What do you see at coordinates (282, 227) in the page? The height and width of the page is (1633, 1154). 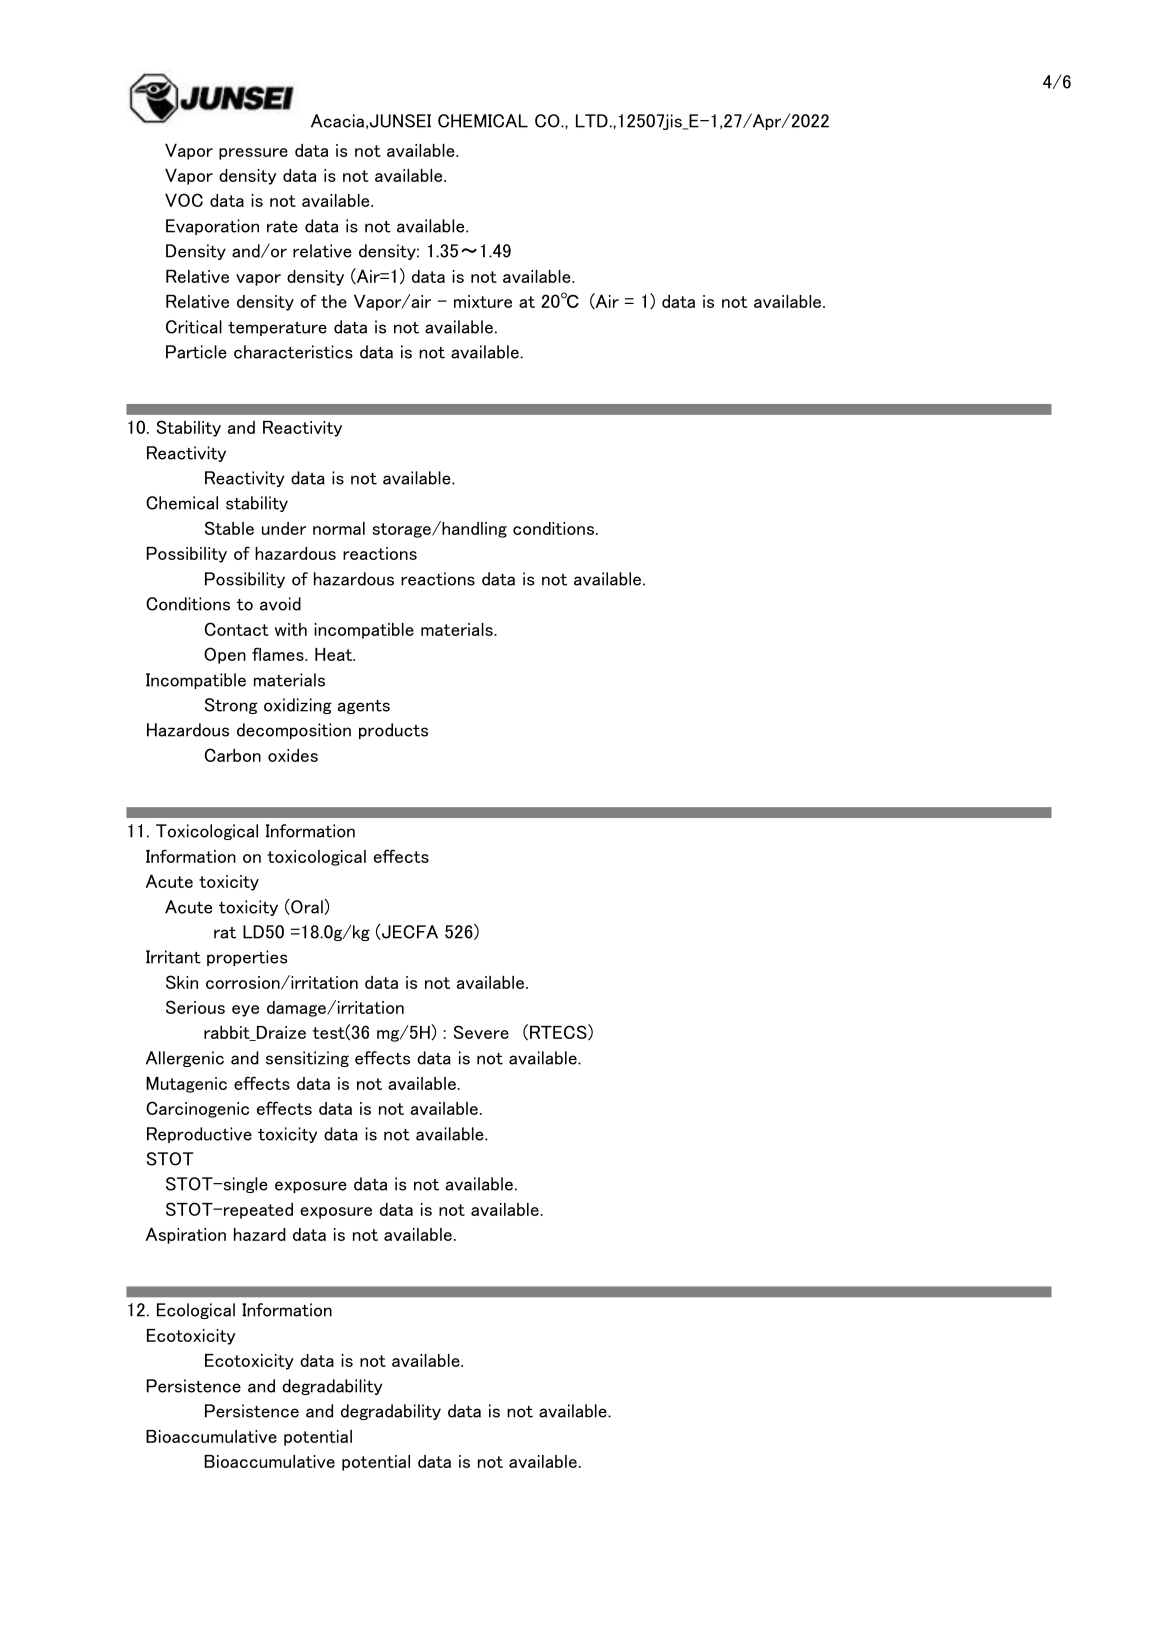 I see `rate` at bounding box center [282, 227].
